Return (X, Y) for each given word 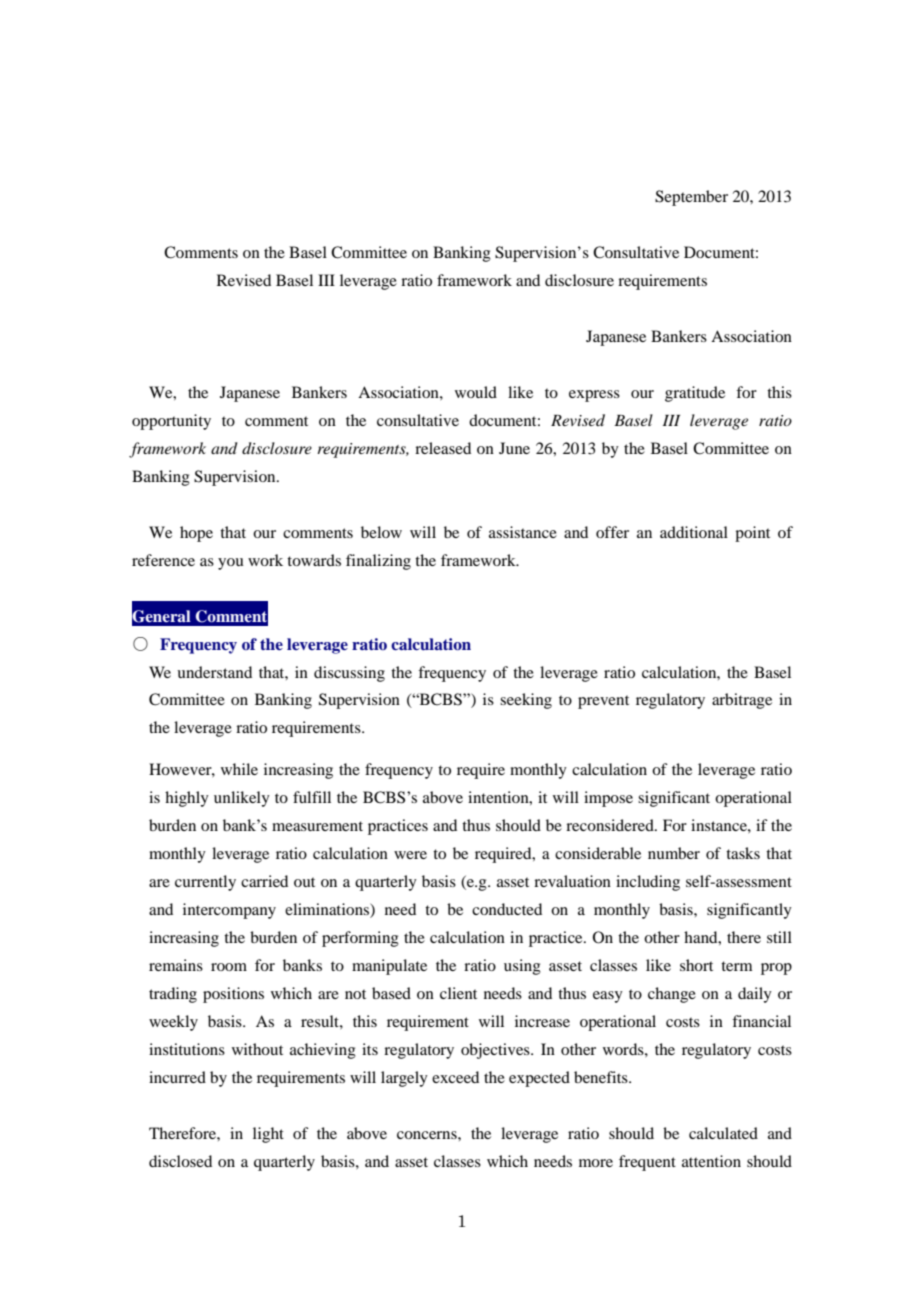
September (691, 198)
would (476, 392)
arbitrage (742, 701)
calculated (723, 1133)
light (268, 1135)
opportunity (171, 422)
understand (214, 672)
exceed (455, 1077)
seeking (526, 701)
